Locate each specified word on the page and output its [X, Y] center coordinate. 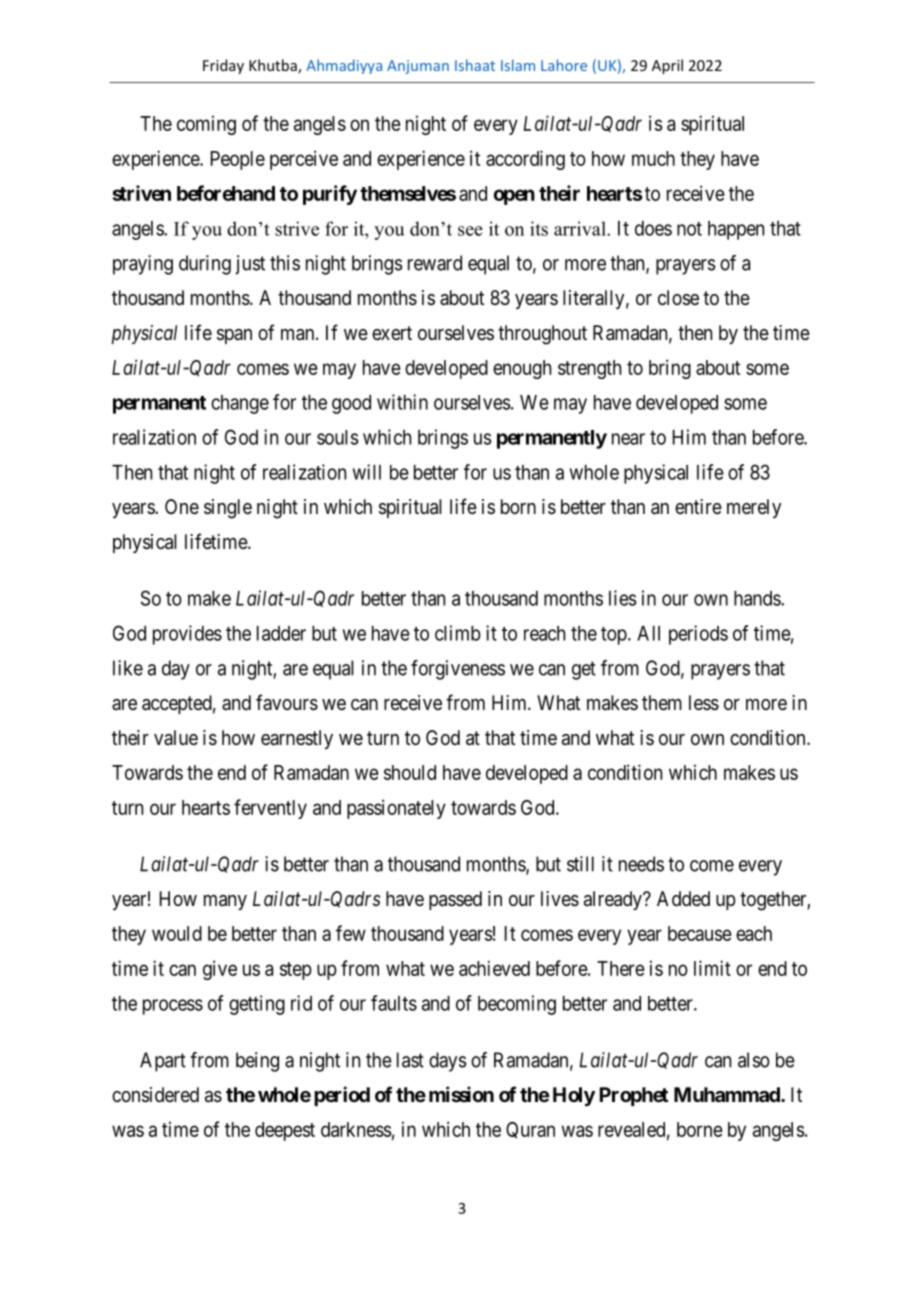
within [402, 402]
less [704, 703]
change [240, 404]
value [176, 737]
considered [155, 1095]
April [667, 66]
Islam [518, 65]
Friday [223, 66]
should [410, 772]
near [628, 439]
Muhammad [728, 1094]
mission [461, 1094]
